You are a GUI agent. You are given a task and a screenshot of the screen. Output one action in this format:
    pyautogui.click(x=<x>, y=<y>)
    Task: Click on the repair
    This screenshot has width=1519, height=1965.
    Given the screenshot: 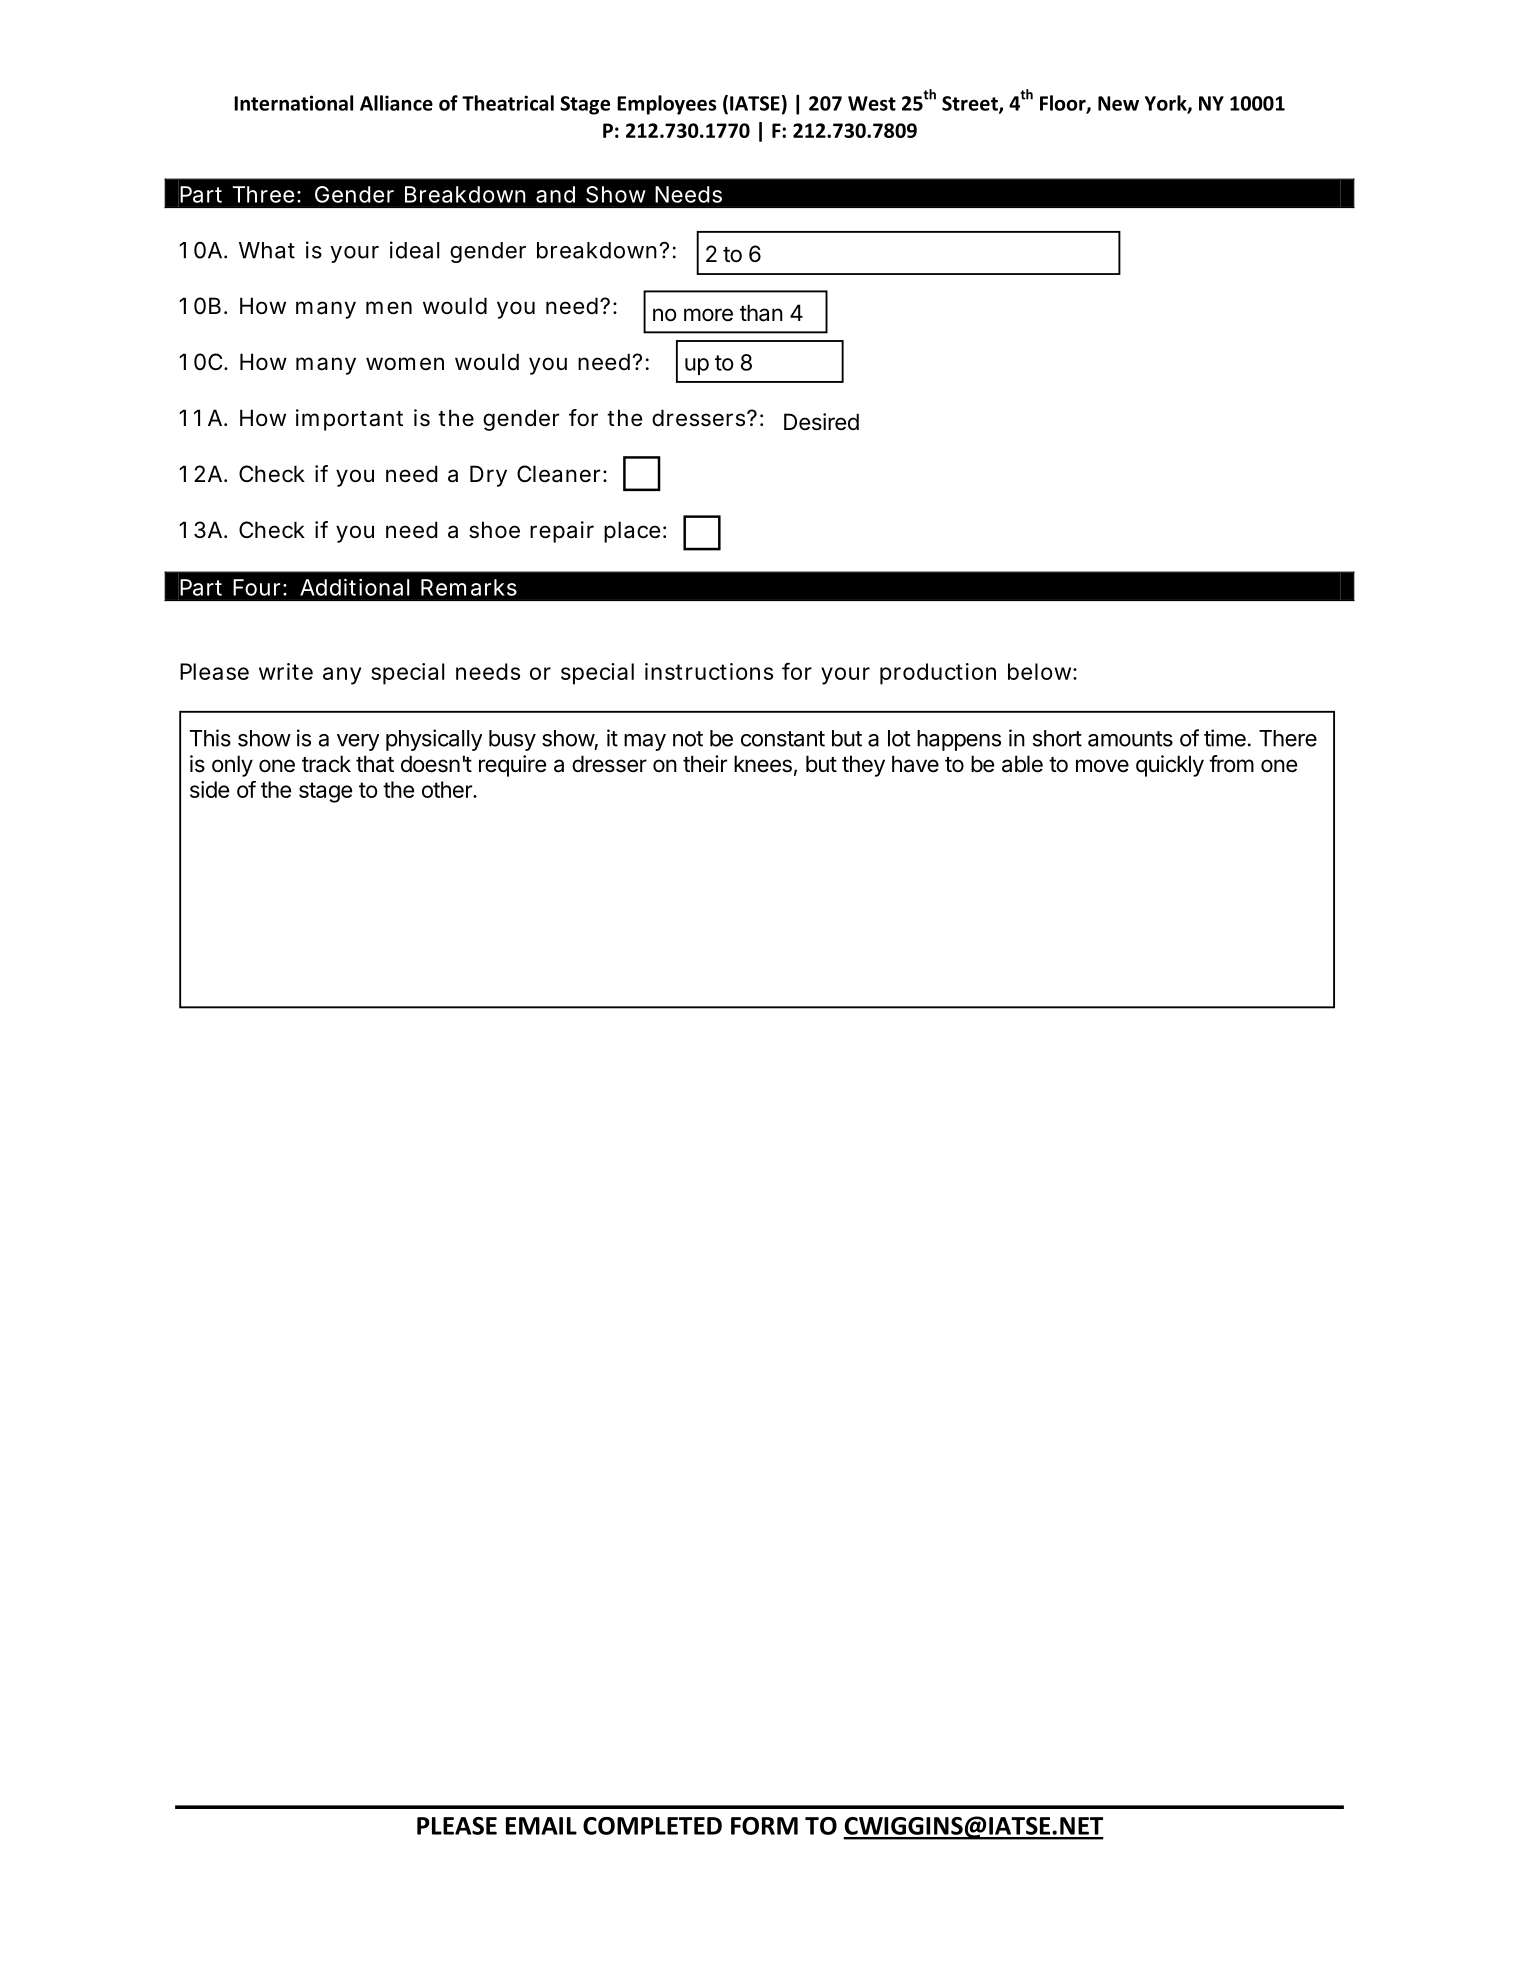 What is the action you would take?
    pyautogui.click(x=562, y=532)
